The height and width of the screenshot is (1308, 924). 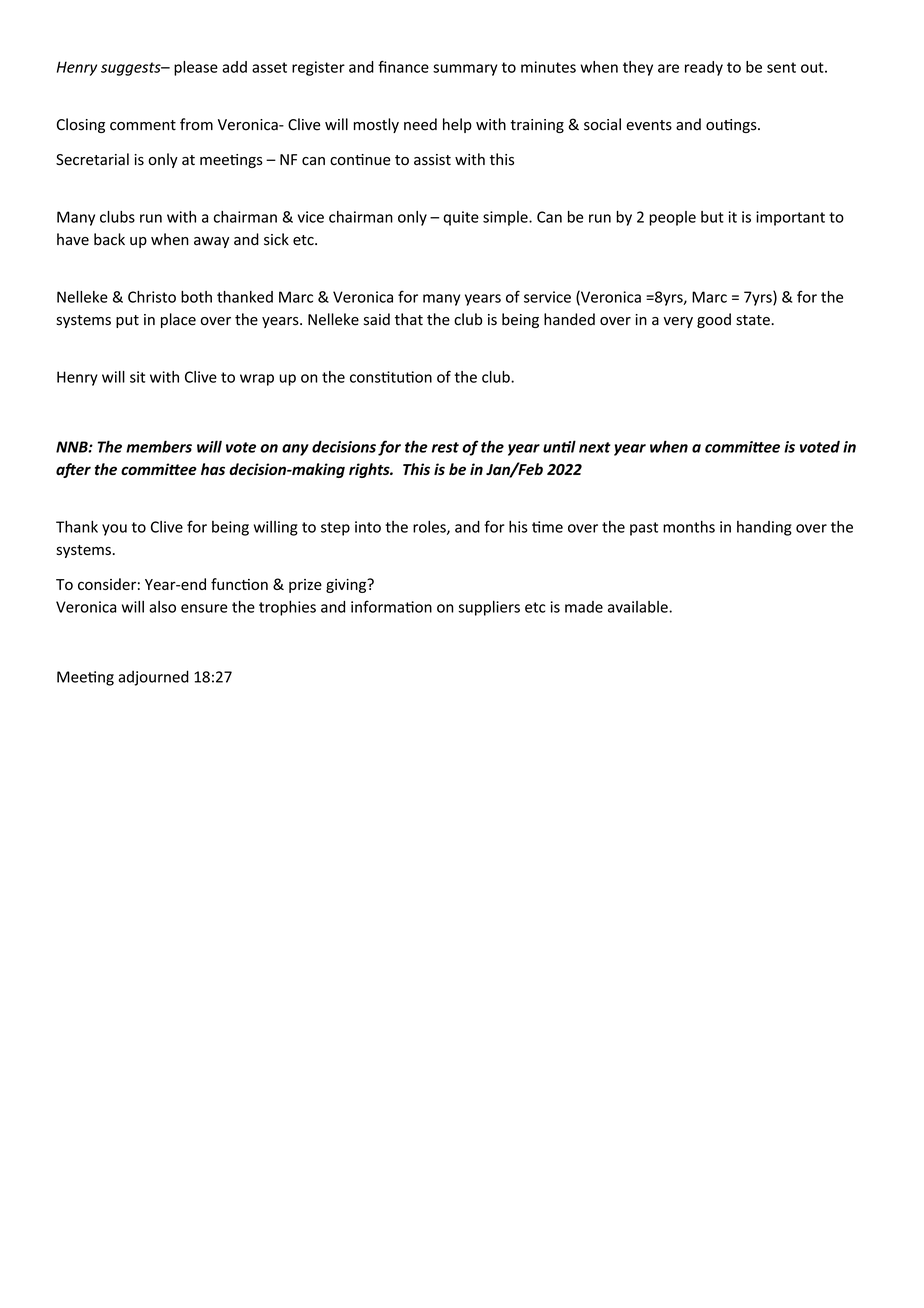 I want to click on ready, so click(x=704, y=68).
